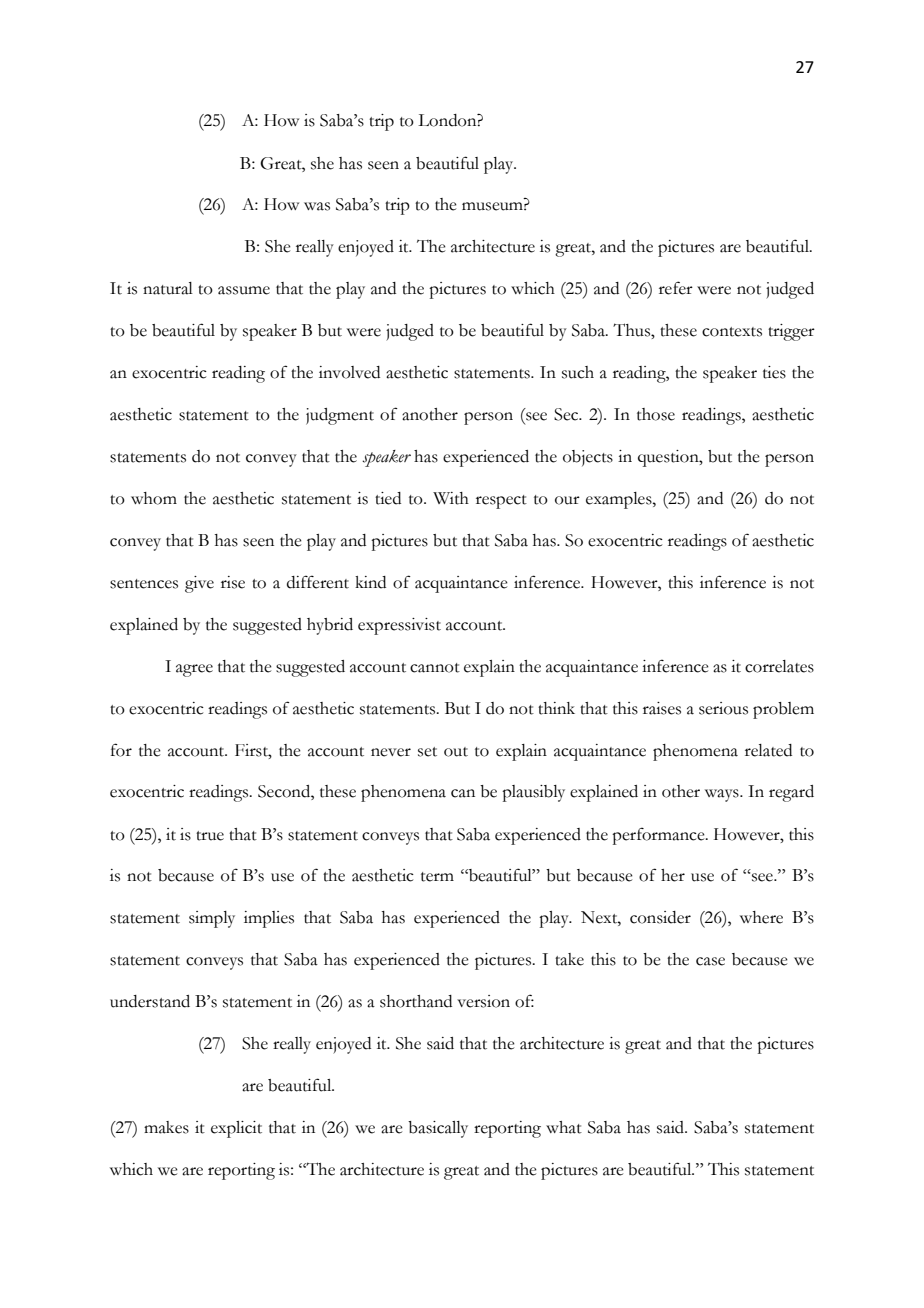  What do you see at coordinates (194, 670) in the image?
I see `agree` at bounding box center [194, 670].
